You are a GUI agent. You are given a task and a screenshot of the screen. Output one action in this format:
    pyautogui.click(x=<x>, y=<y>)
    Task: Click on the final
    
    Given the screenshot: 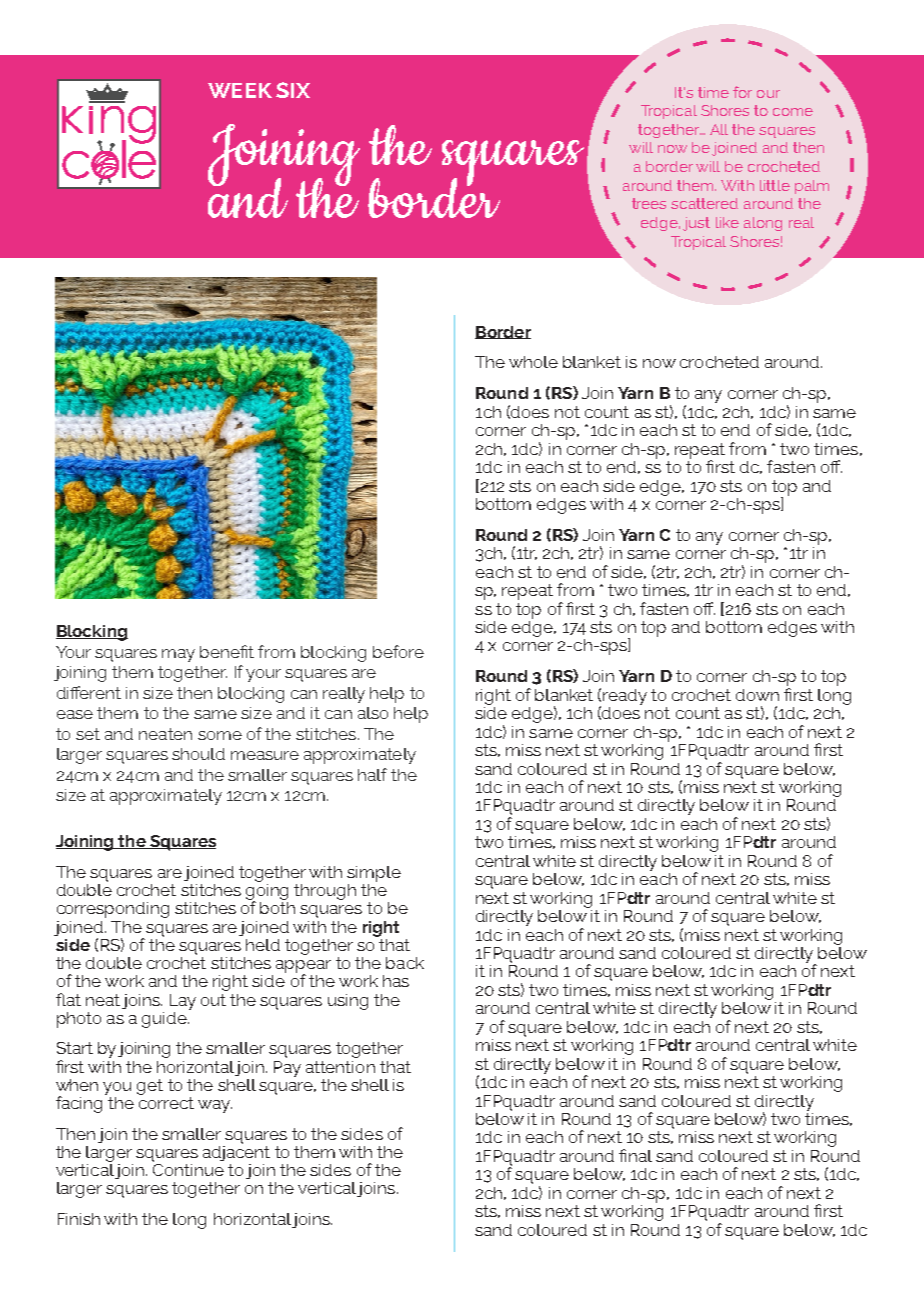 What is the action you would take?
    pyautogui.click(x=635, y=1155)
